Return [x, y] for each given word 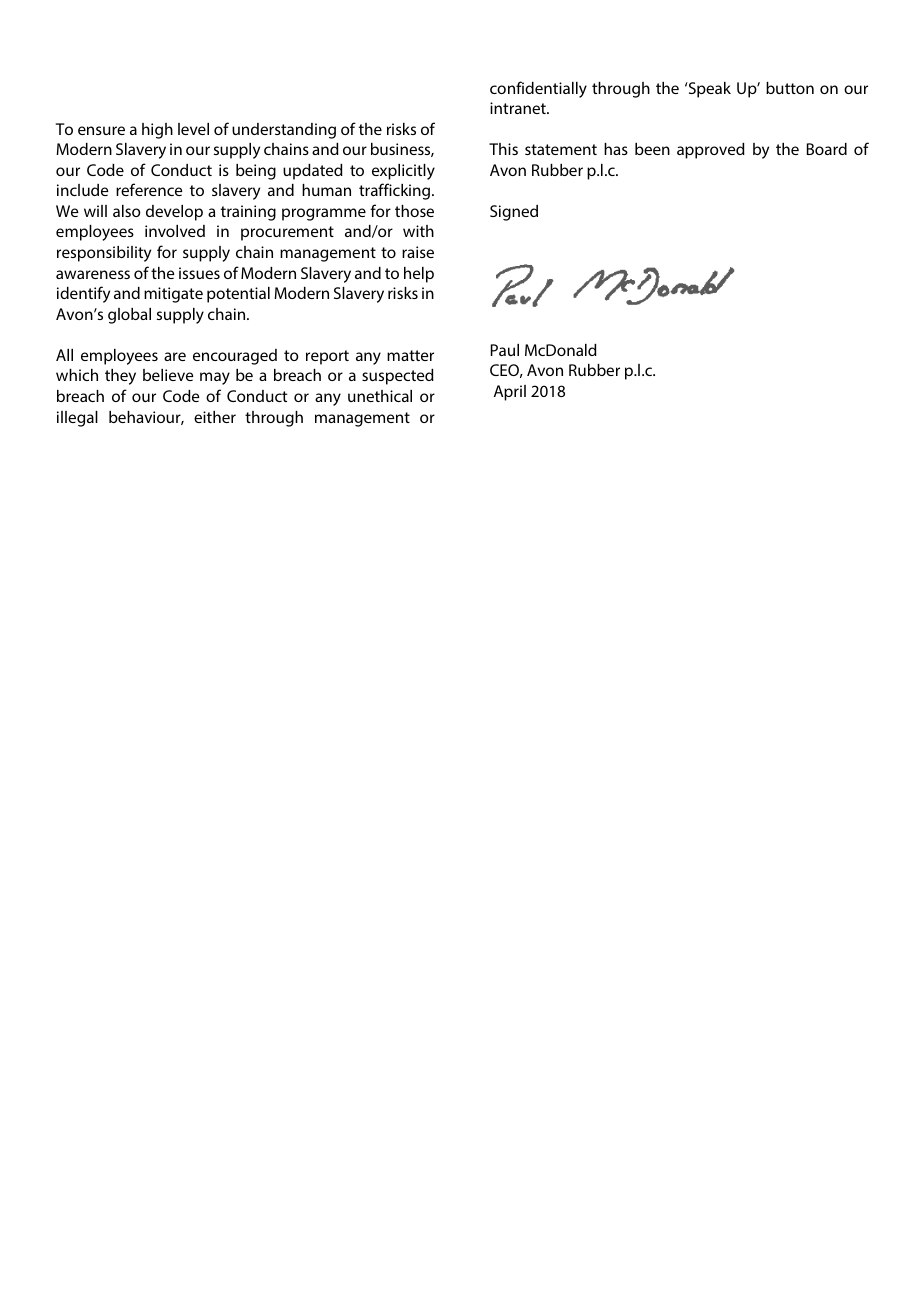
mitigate [173, 295]
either [215, 417]
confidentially [538, 89]
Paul [505, 350]
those [414, 211]
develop [174, 213]
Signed [514, 213]
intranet [519, 108]
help [419, 275]
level [193, 129]
